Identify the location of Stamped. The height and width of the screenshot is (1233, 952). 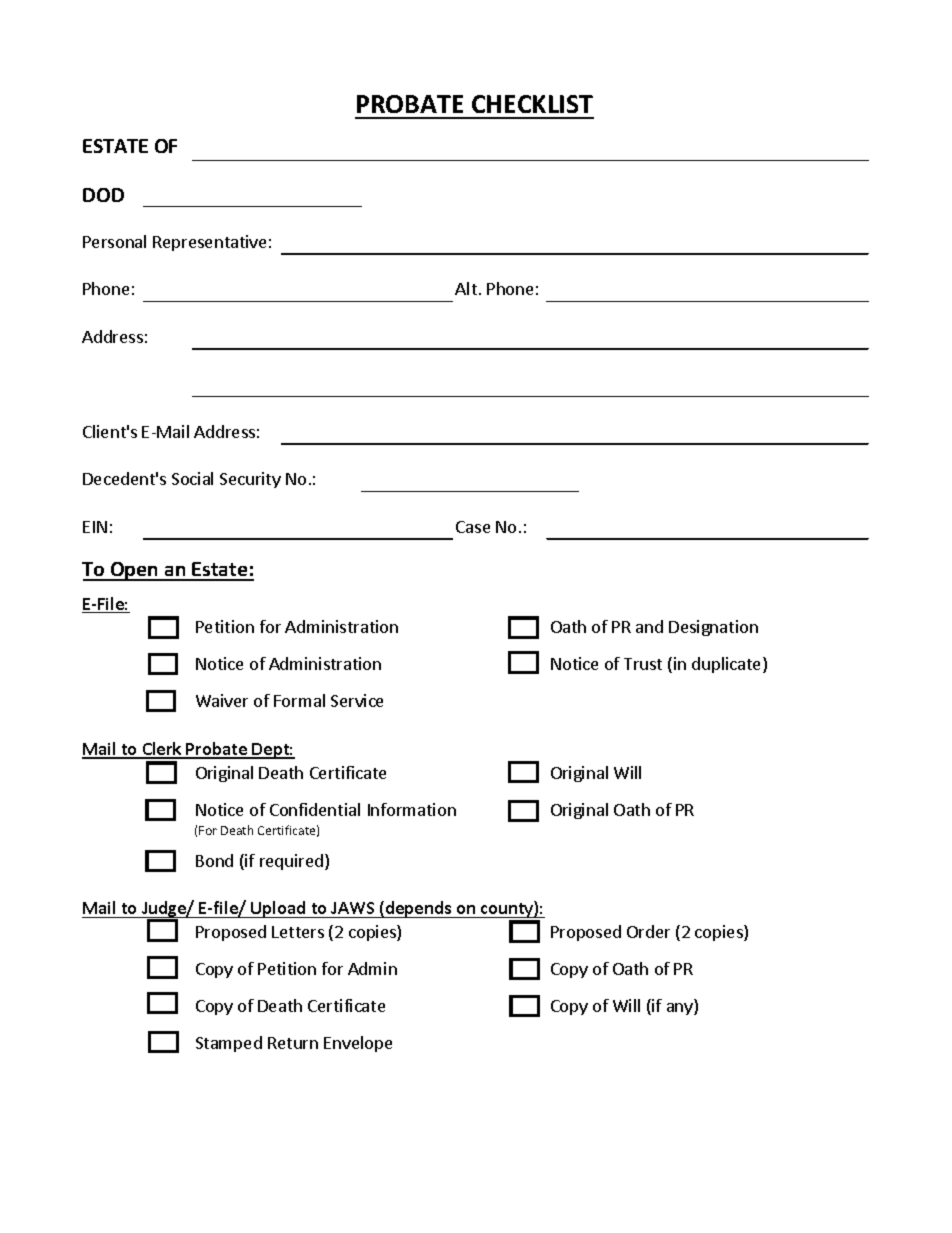
(229, 1044).
